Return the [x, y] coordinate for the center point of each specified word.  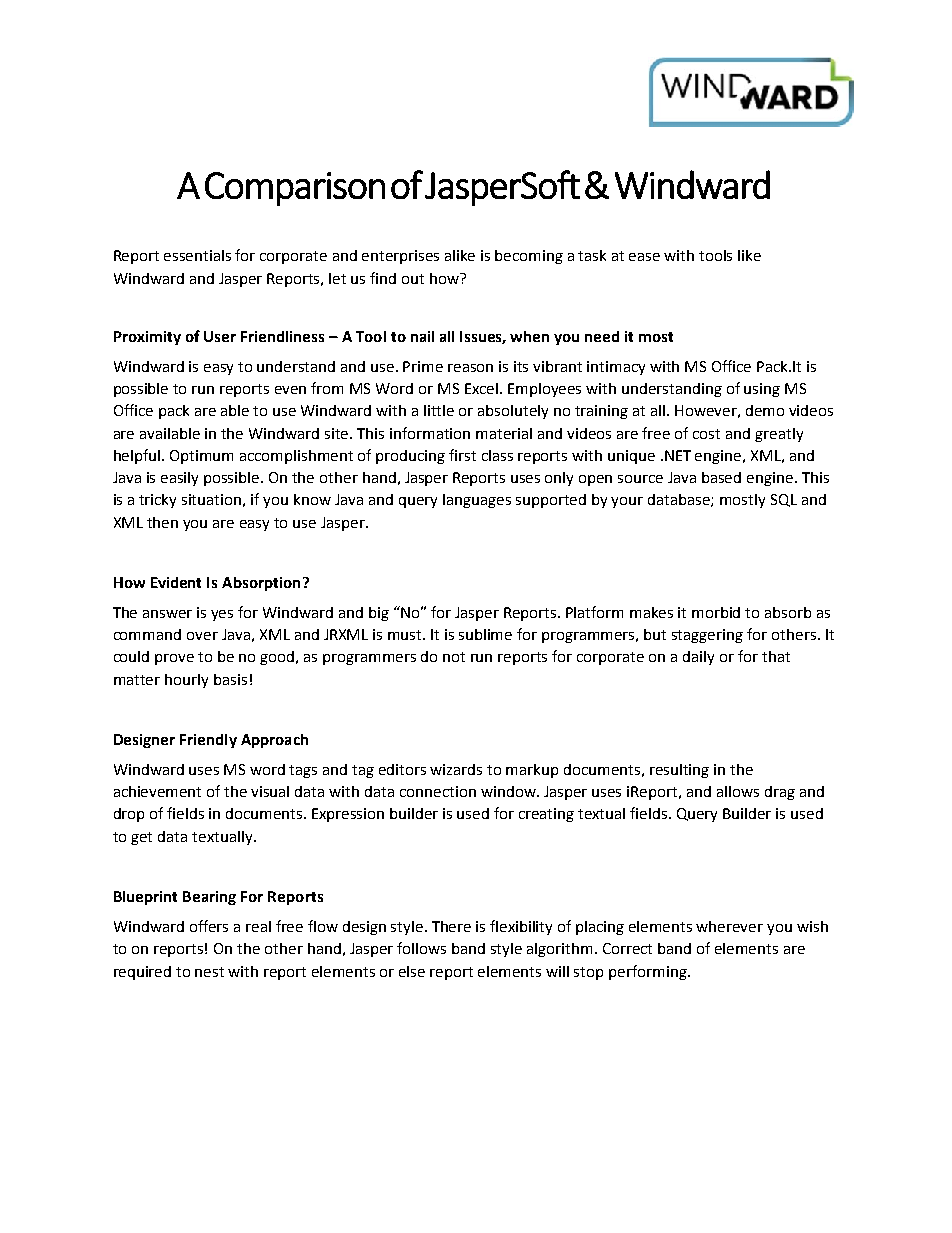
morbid [716, 612]
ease [644, 257]
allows [738, 791]
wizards [456, 769]
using [762, 390]
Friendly [208, 741]
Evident [176, 582]
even [290, 390]
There [451, 926]
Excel [483, 388]
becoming [529, 257]
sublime [485, 634]
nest [209, 972]
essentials [197, 255]
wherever [729, 926]
